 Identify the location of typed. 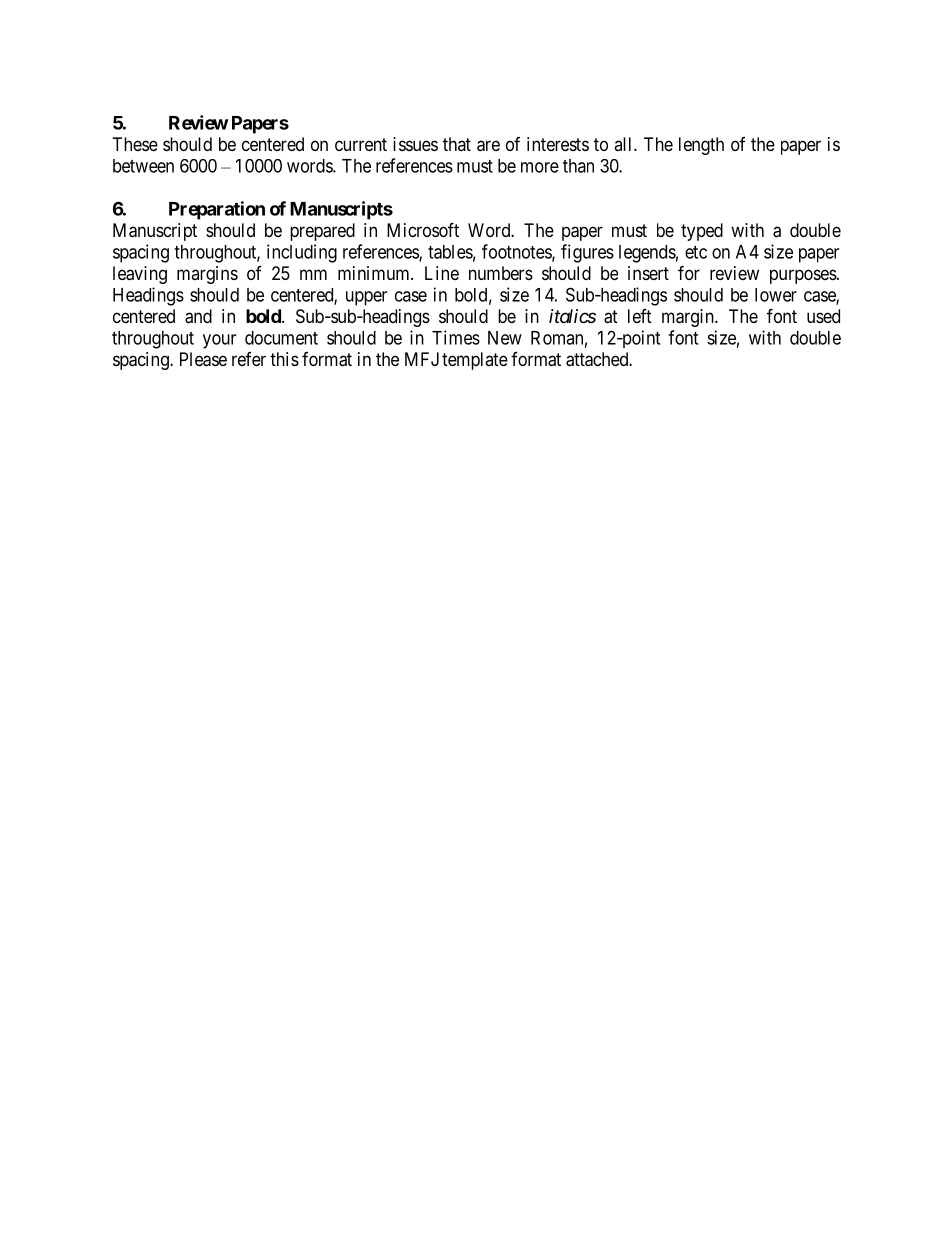
(702, 232).
